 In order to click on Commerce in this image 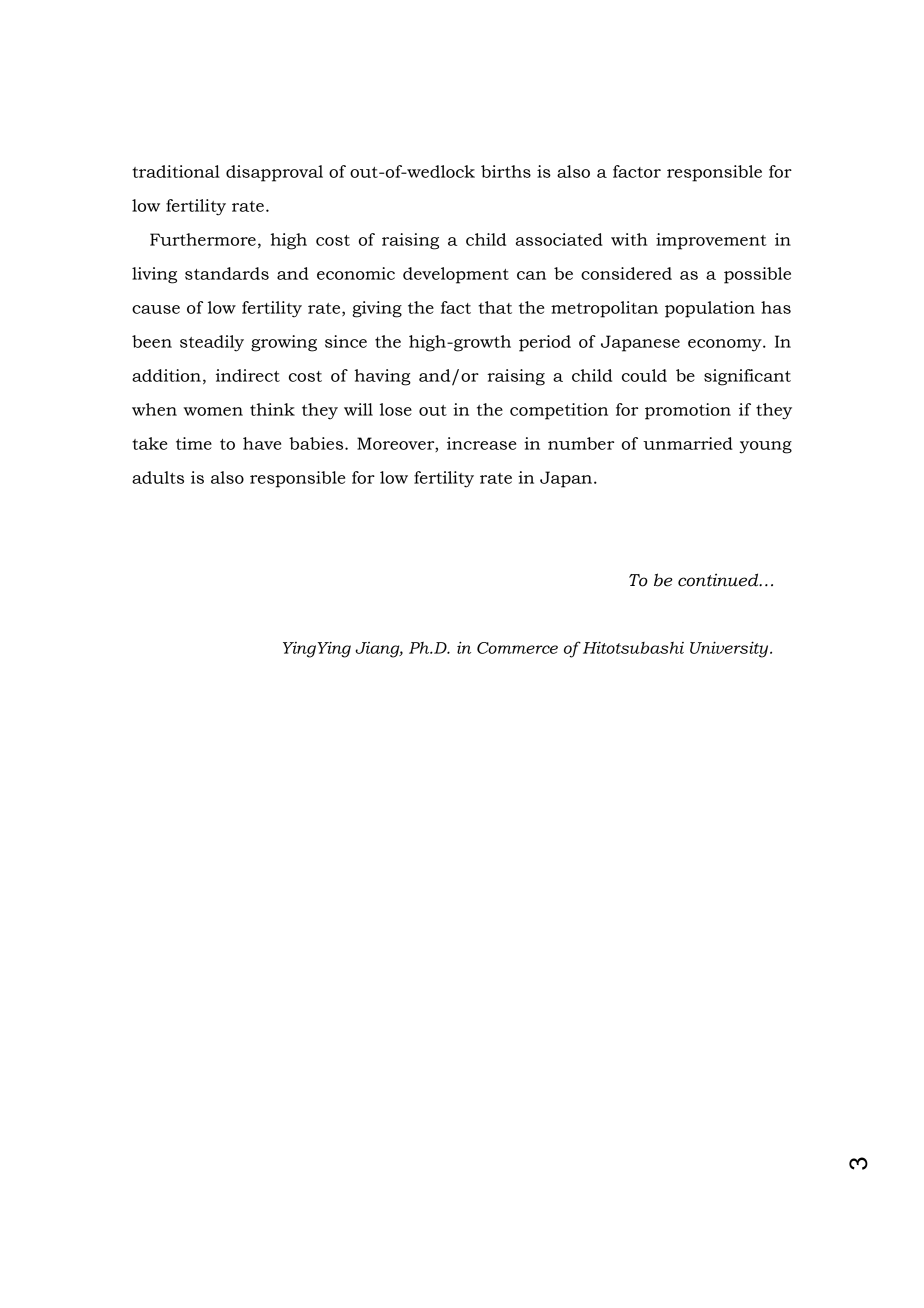, I will do `click(517, 648)`.
